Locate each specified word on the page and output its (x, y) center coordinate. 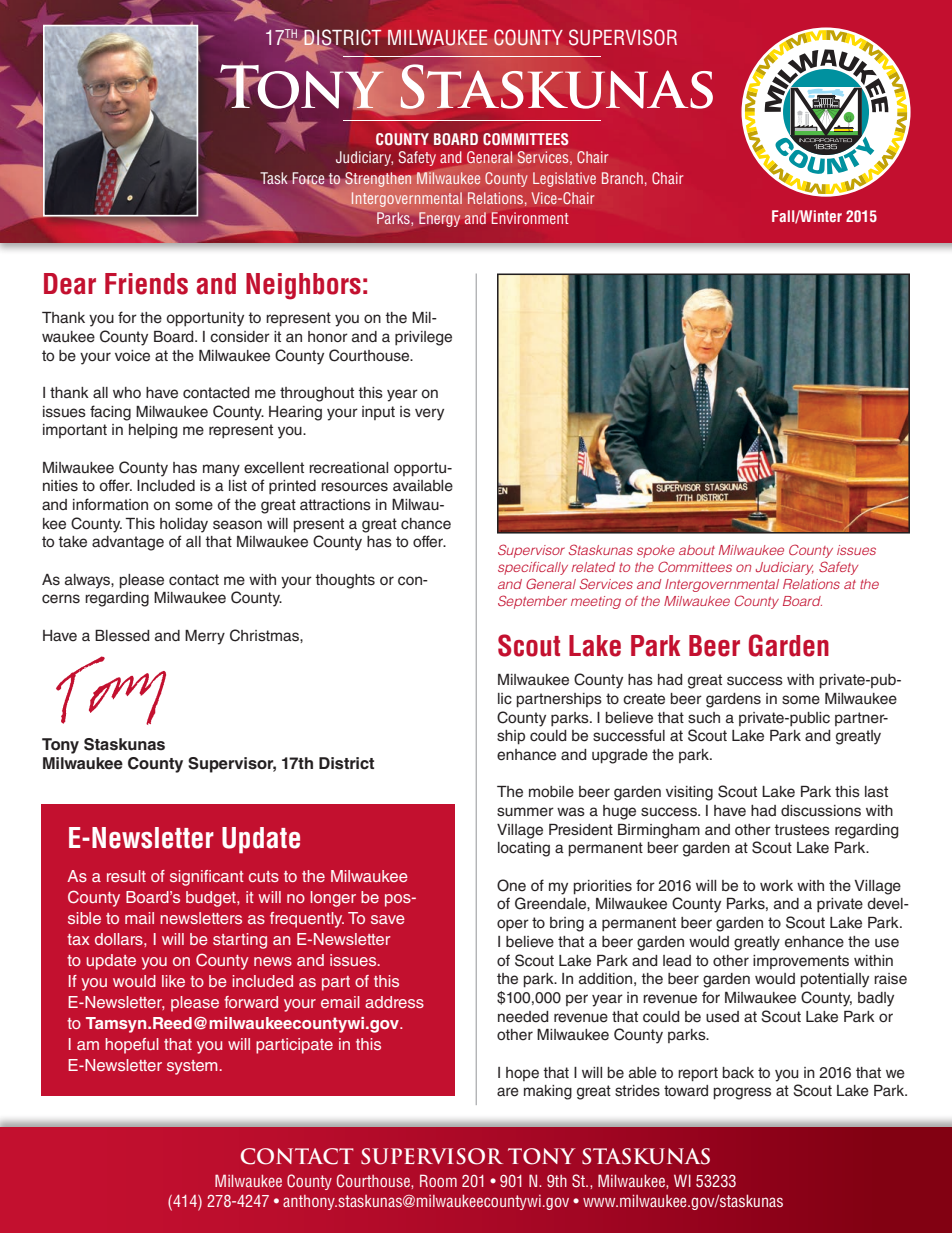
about (697, 550)
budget (212, 899)
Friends (146, 284)
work (776, 885)
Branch (622, 178)
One (511, 885)
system (193, 1067)
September (532, 602)
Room (438, 1180)
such (704, 718)
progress (742, 1093)
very (429, 414)
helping (153, 431)
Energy (439, 219)
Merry (205, 637)
